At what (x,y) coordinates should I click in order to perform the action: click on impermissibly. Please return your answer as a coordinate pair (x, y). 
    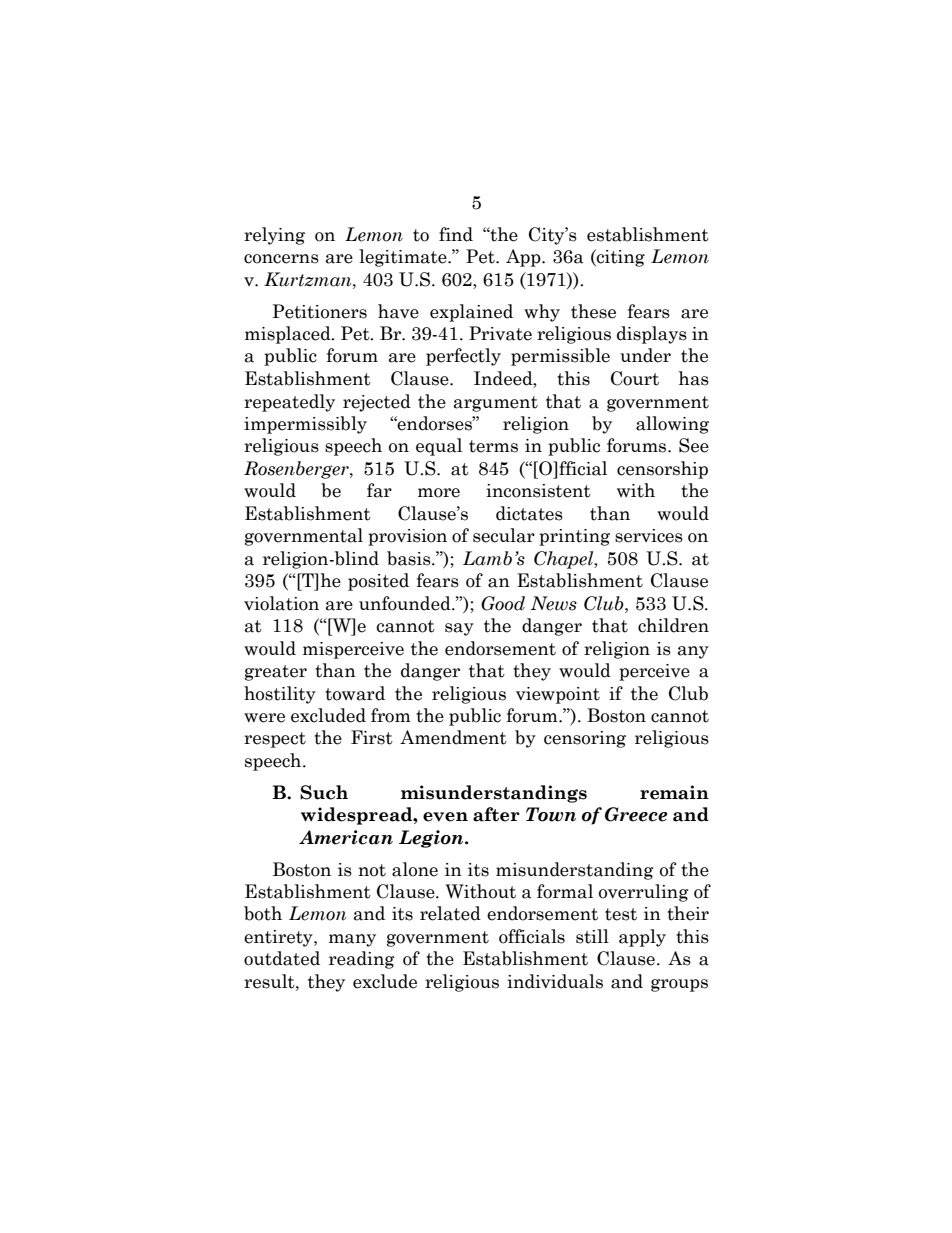
    Looking at the image, I should click on (305, 425).
